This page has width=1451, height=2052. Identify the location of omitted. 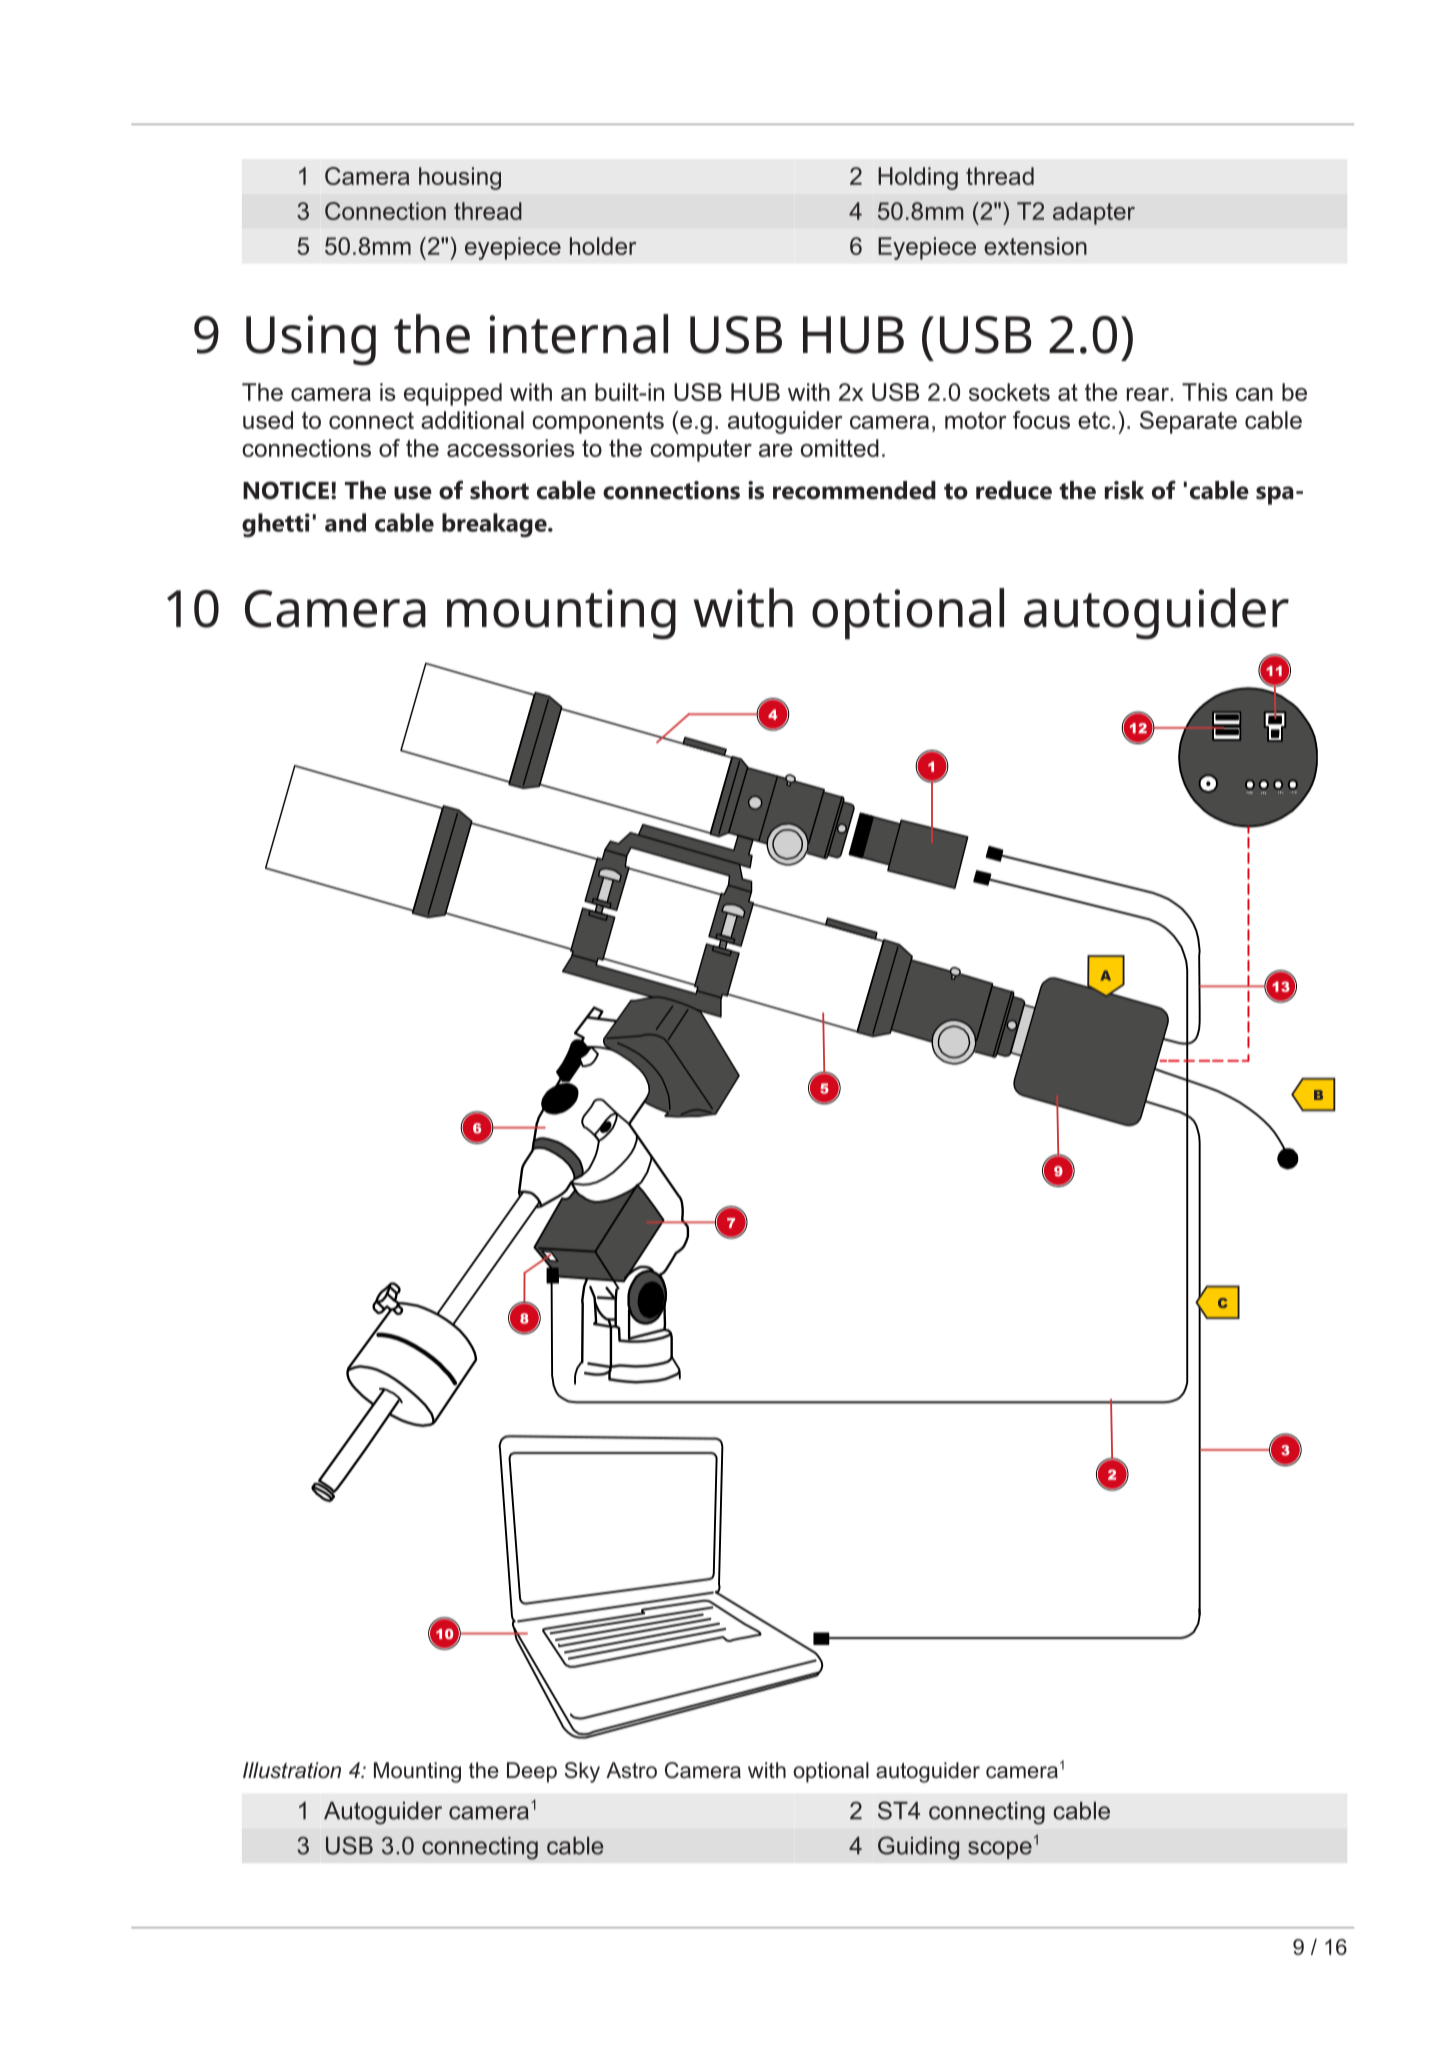
(840, 448).
